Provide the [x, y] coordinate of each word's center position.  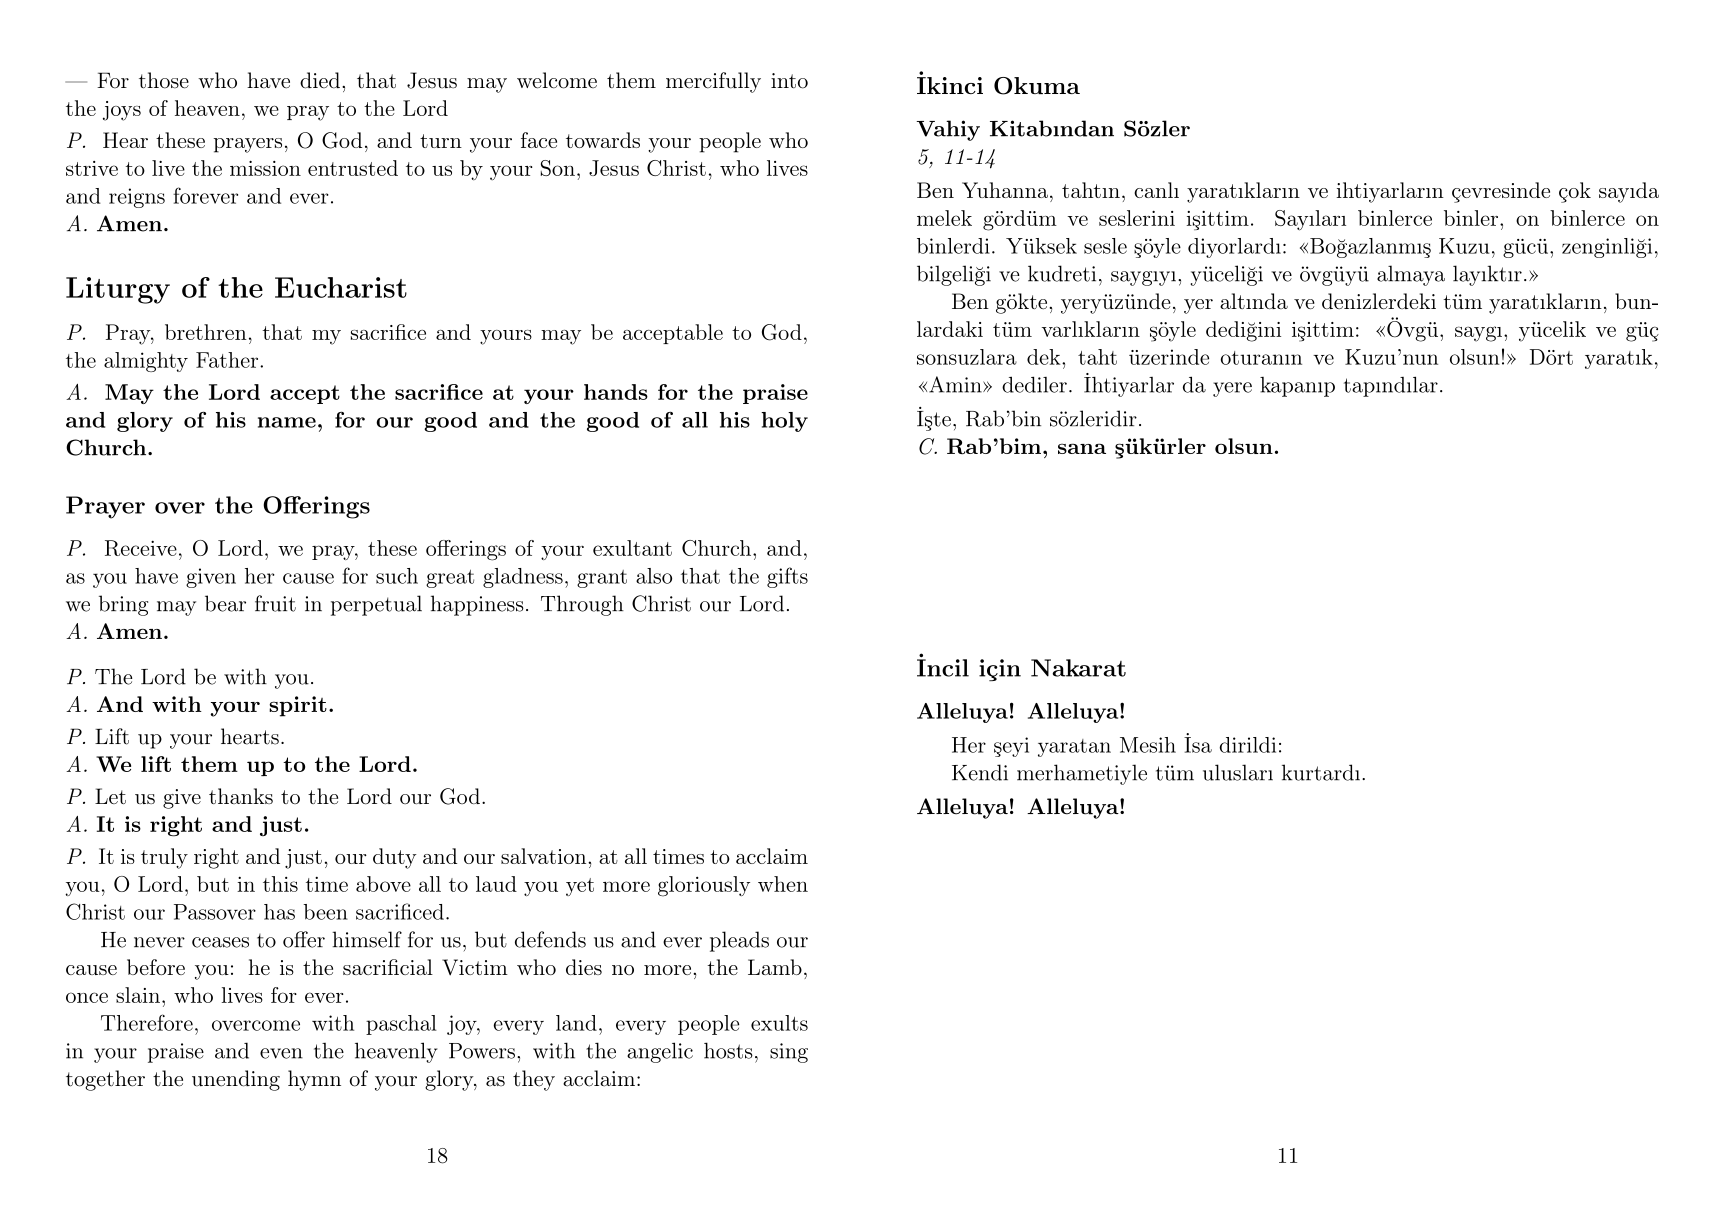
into [789, 81]
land [576, 1023]
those [164, 80]
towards [603, 140]
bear [225, 603]
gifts [787, 577]
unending [236, 1080]
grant [602, 579]
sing [789, 1053]
